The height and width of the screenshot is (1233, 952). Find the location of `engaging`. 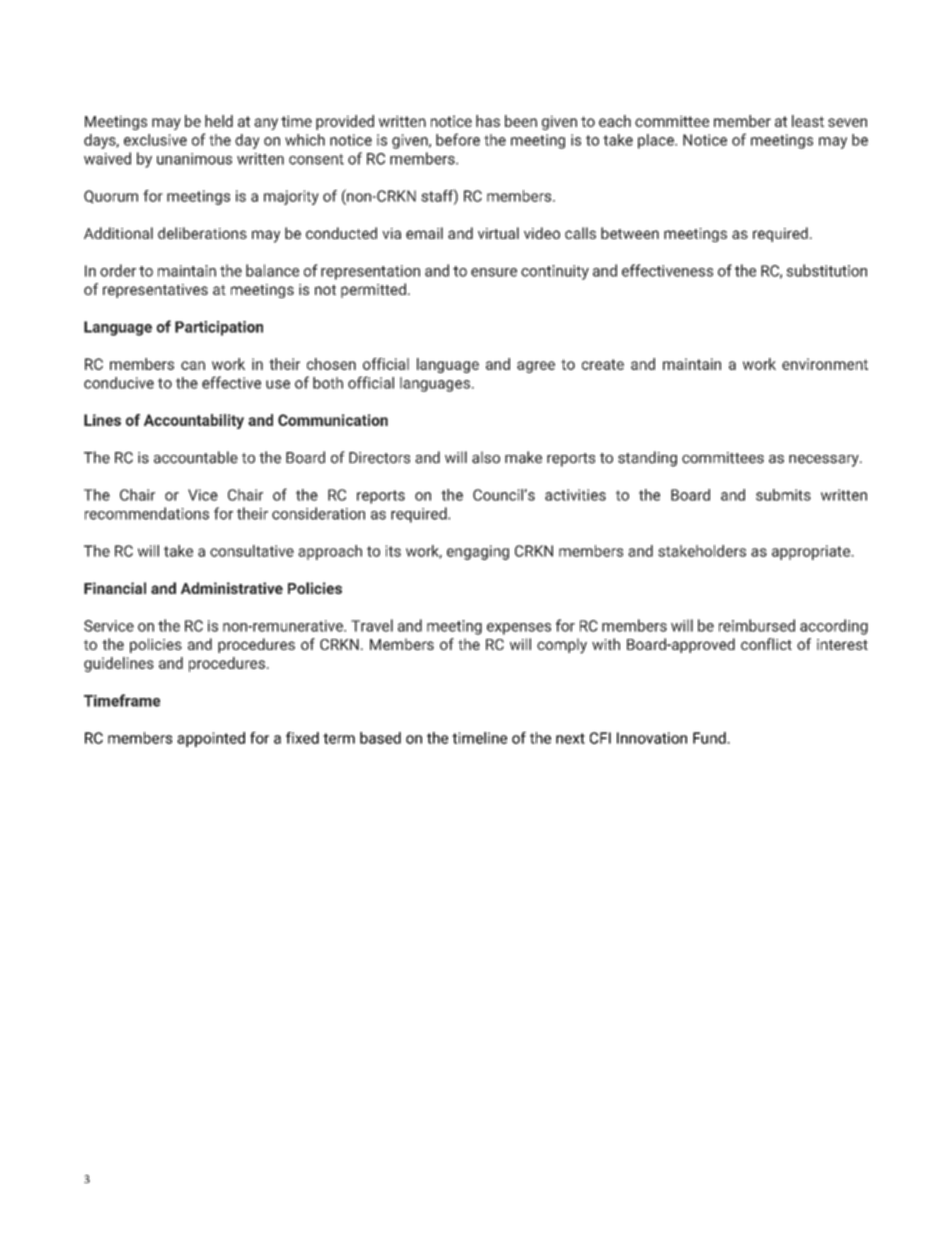

engaging is located at coordinates (478, 552).
